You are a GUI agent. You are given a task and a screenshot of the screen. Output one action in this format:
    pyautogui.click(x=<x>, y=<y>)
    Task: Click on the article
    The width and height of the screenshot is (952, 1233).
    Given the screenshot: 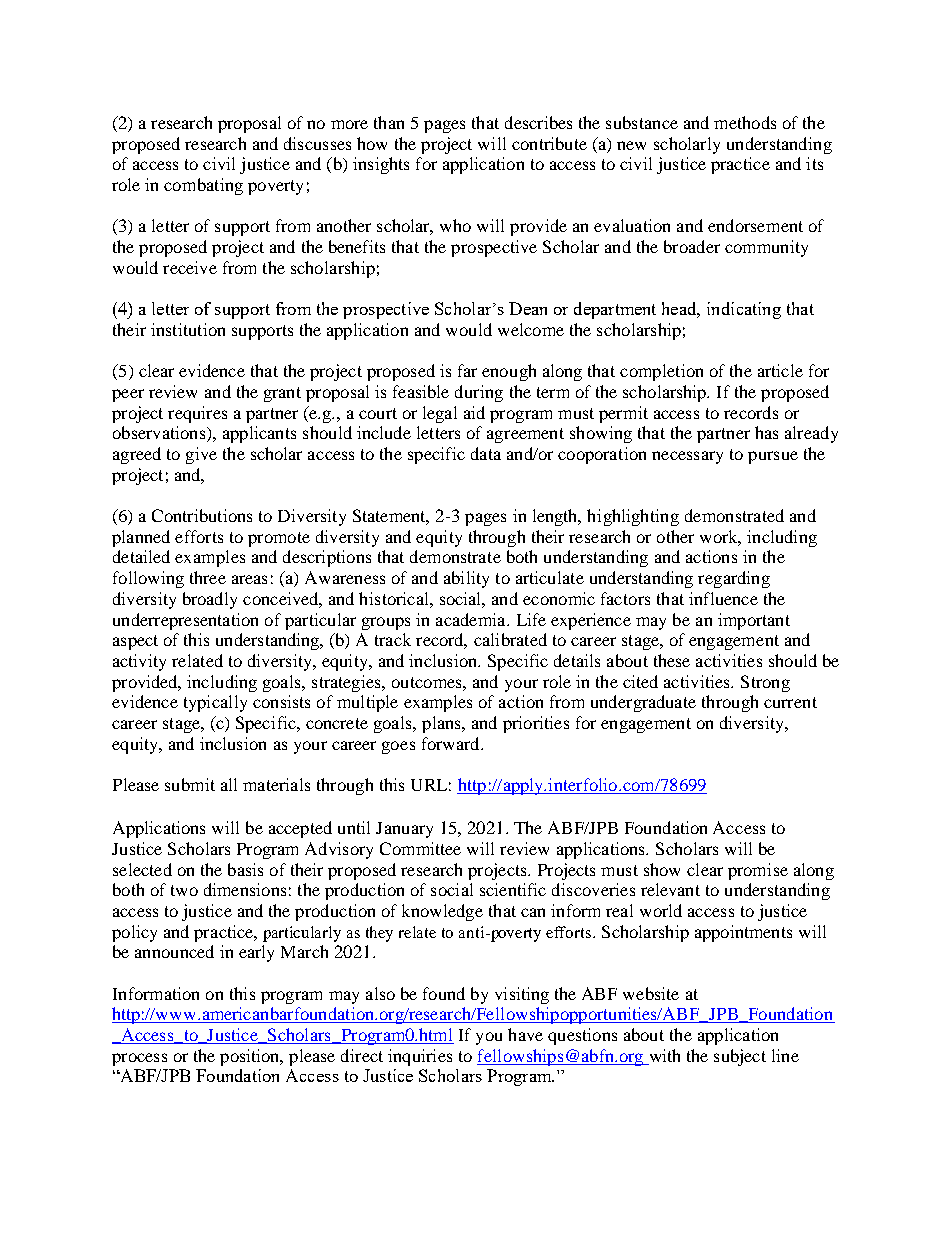 What is the action you would take?
    pyautogui.click(x=780, y=370)
